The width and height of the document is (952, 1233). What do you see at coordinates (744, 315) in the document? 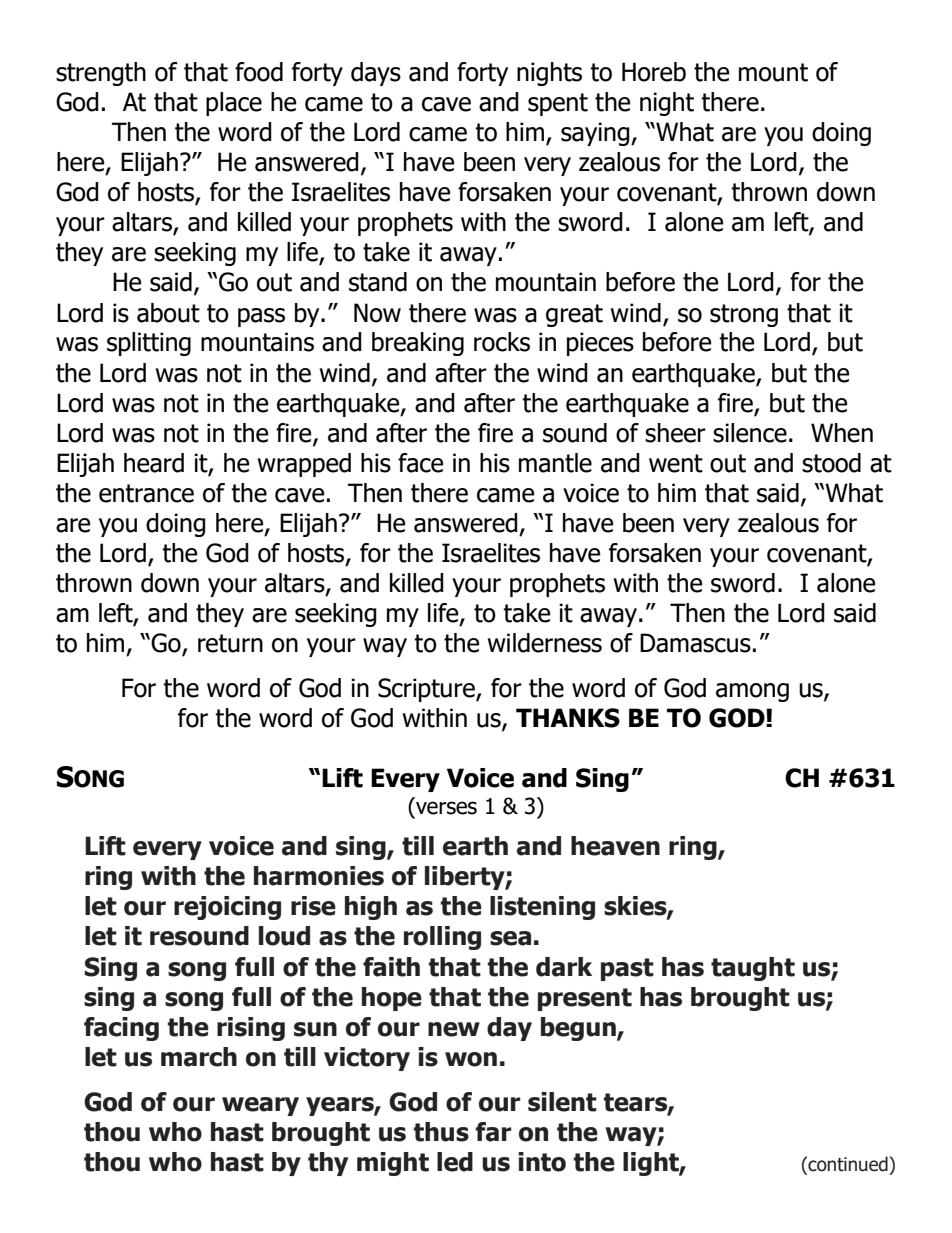
I see `strong` at bounding box center [744, 315].
